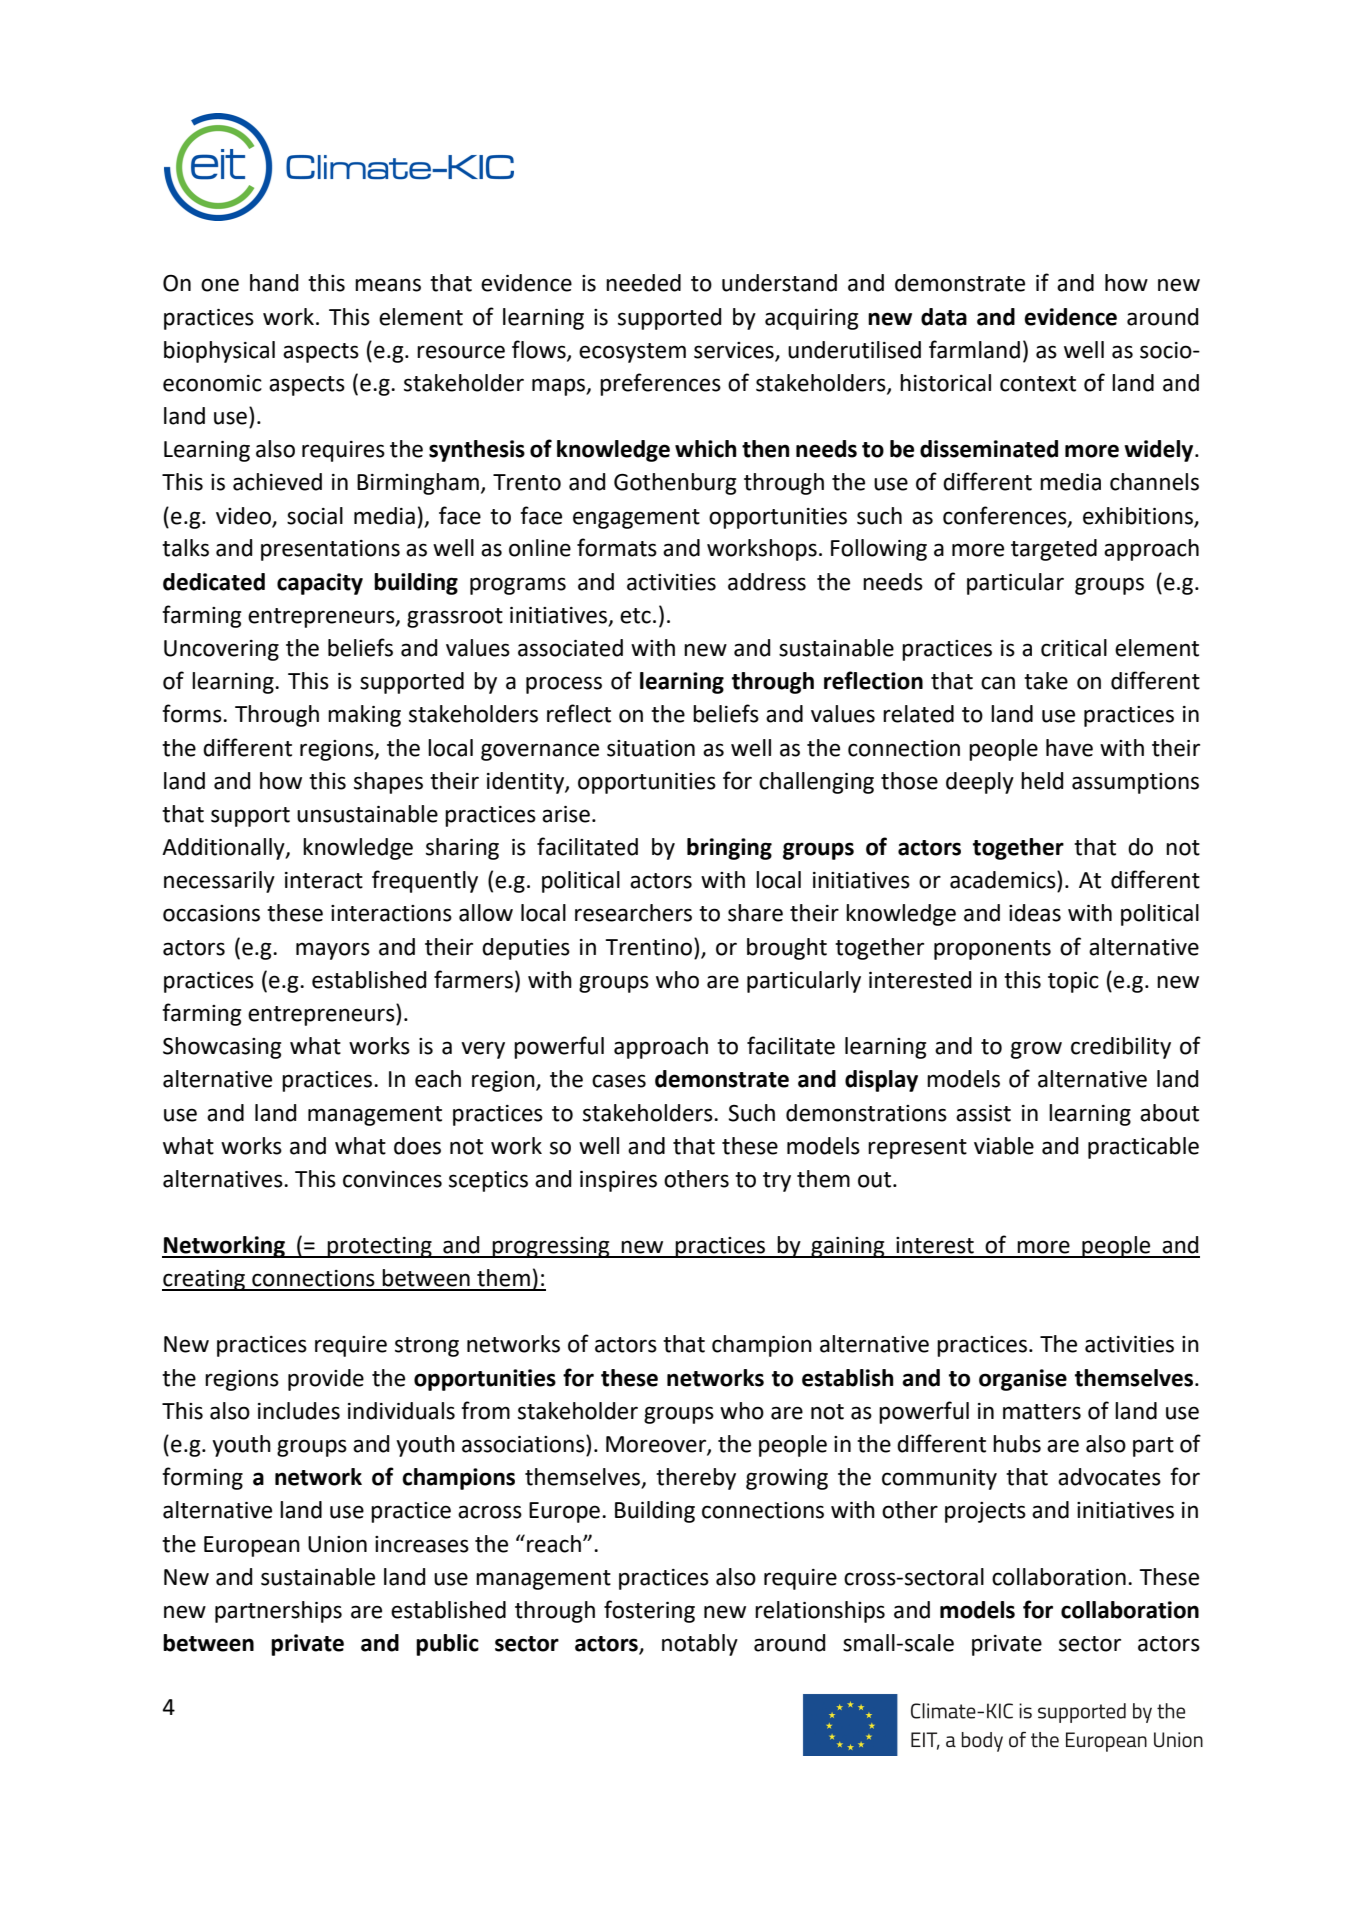 This page has height=1927, width=1361. I want to click on organise, so click(1023, 1380).
